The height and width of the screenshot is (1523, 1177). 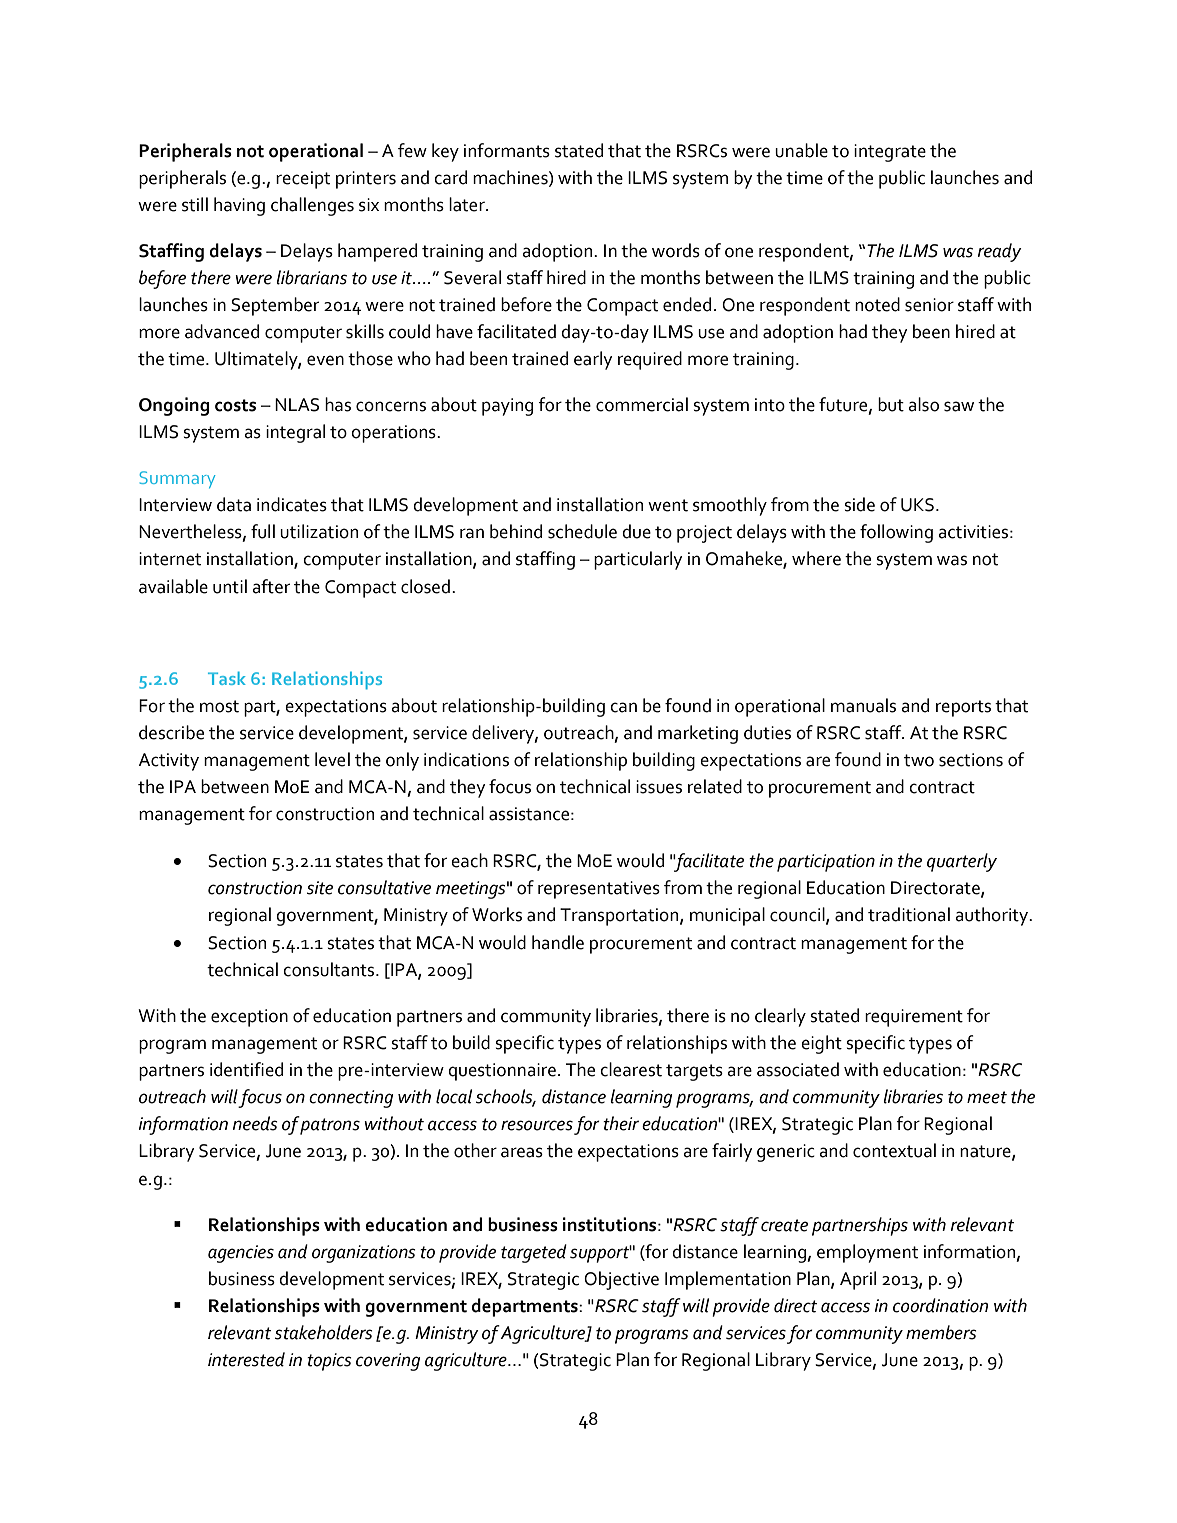 I want to click on schedule, so click(x=582, y=531).
